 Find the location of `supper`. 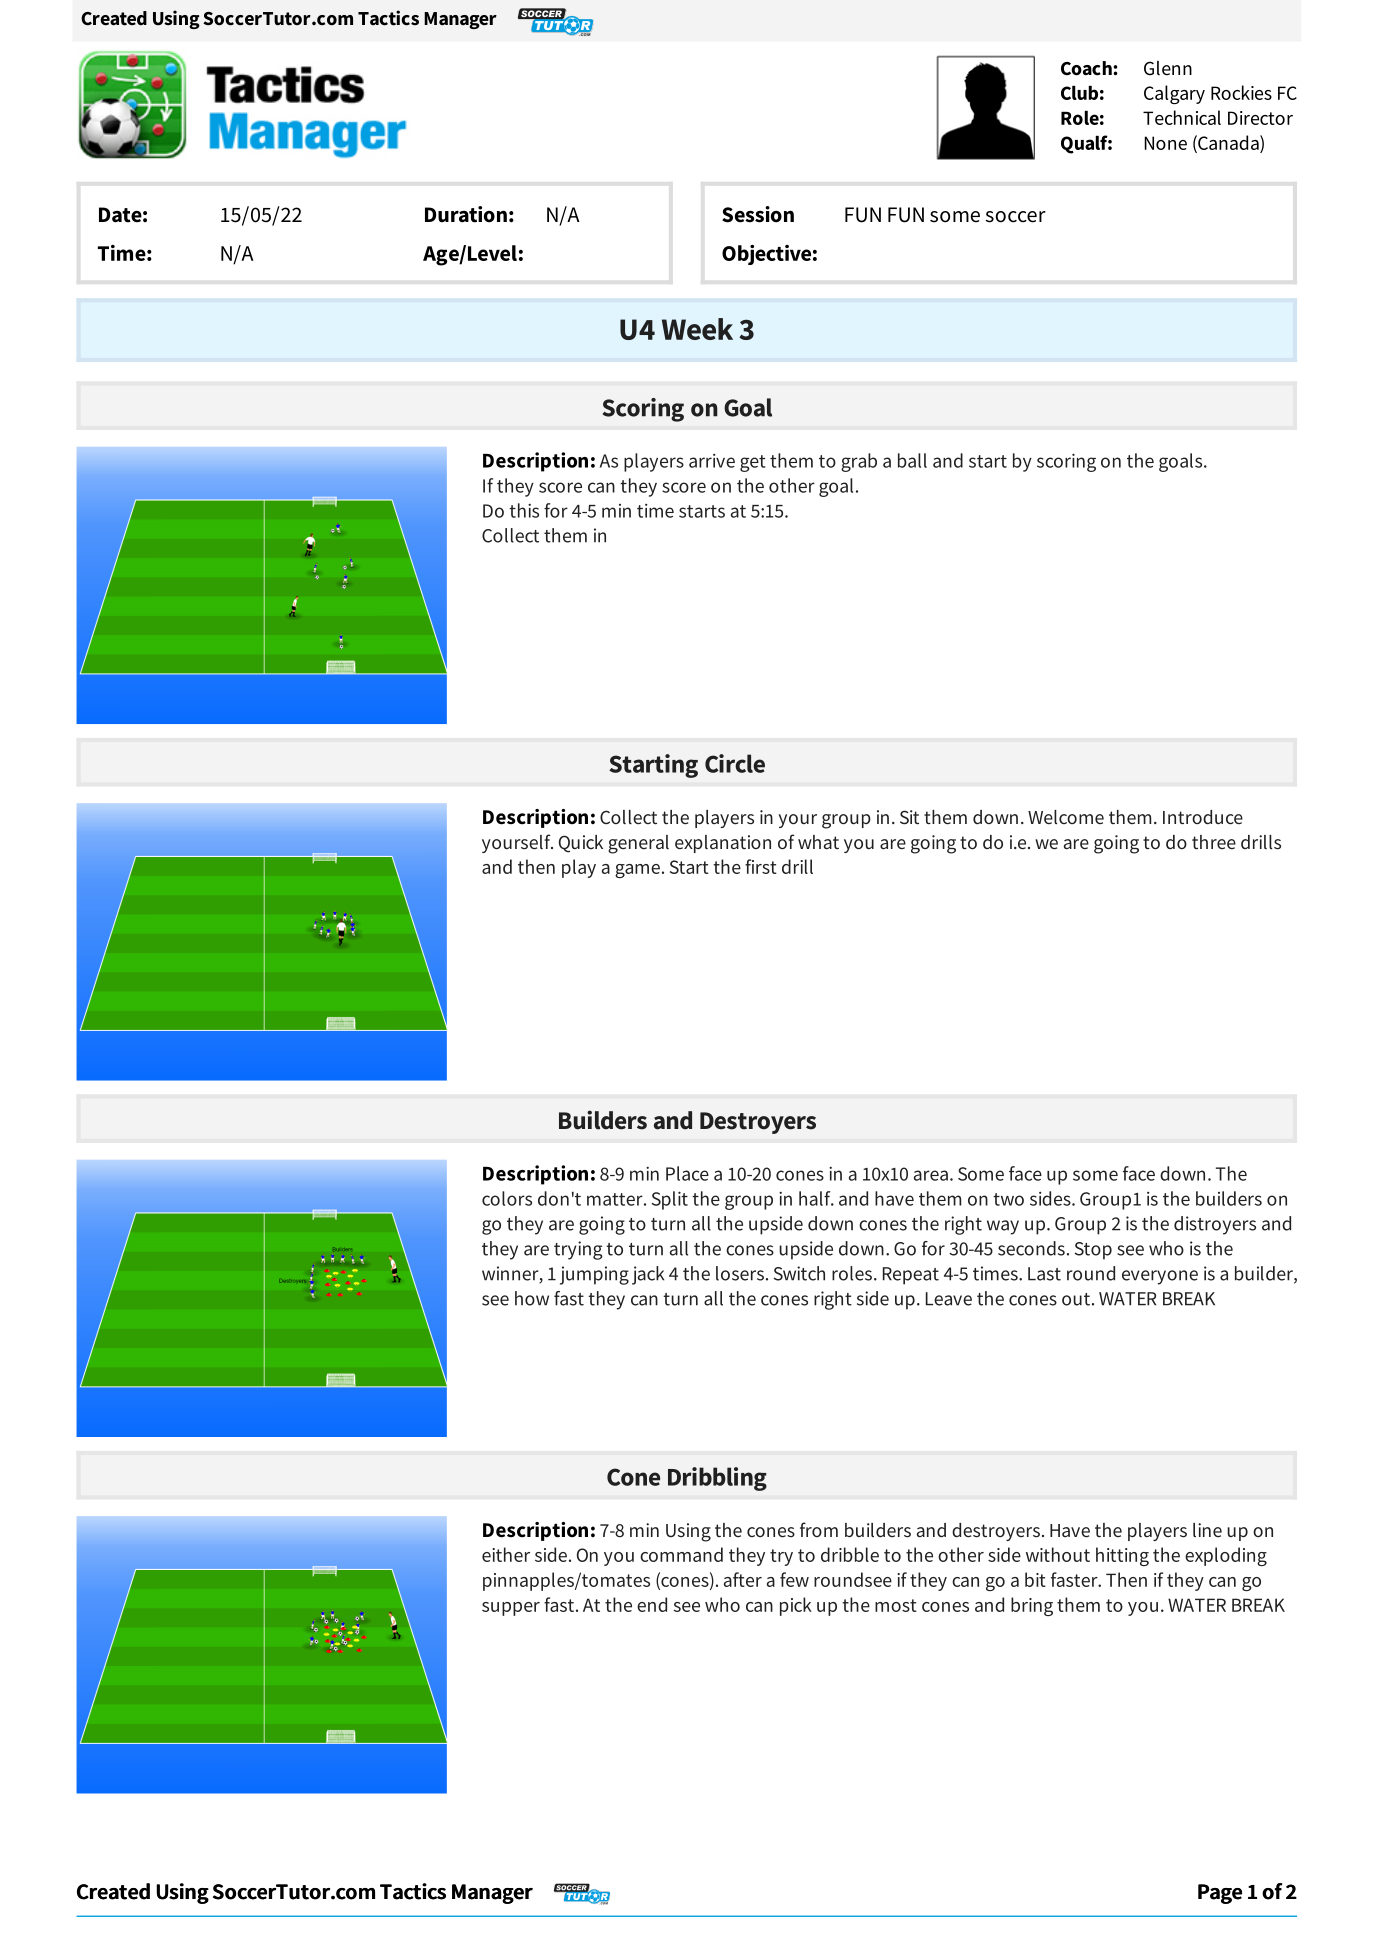

supper is located at coordinates (511, 1609).
